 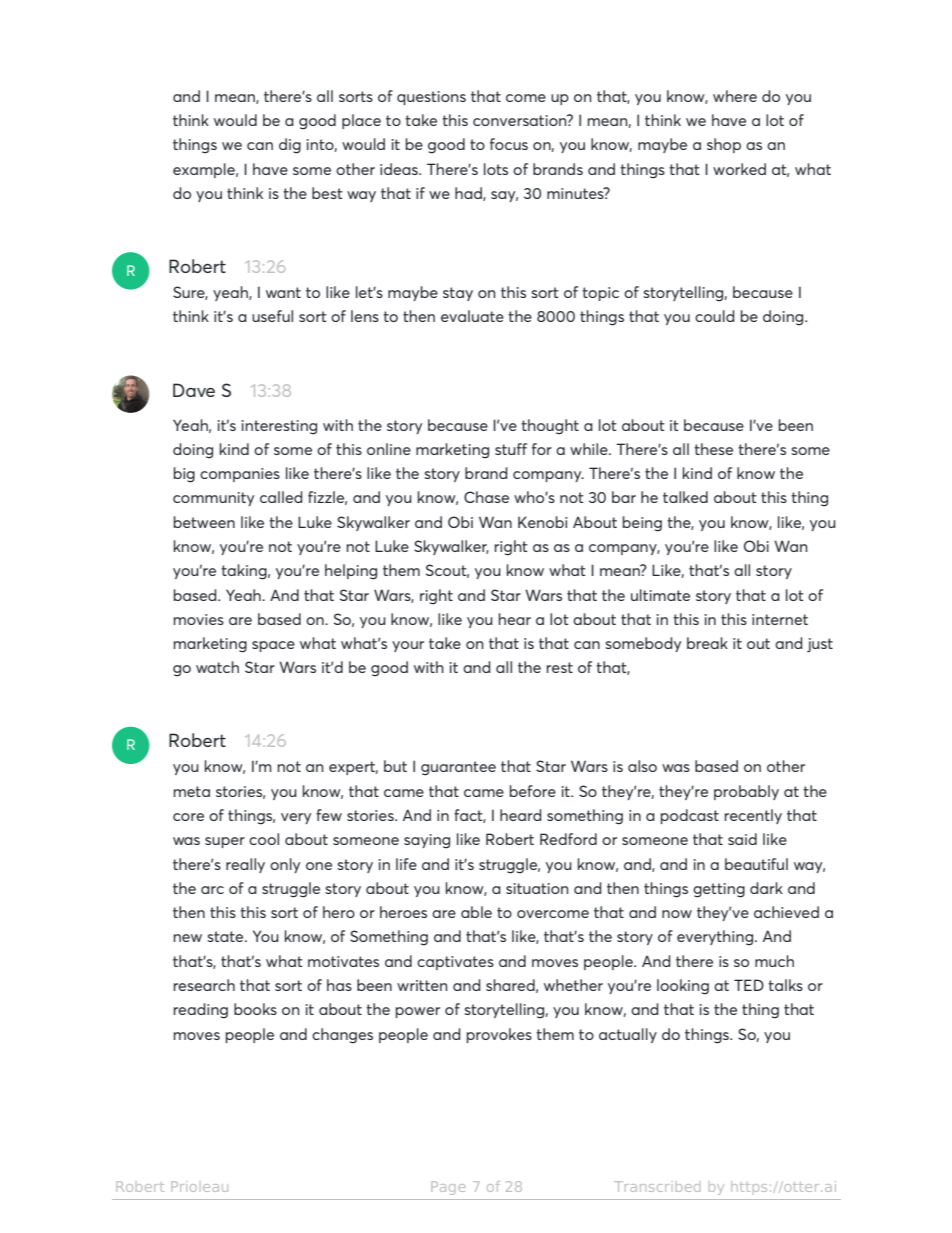 I want to click on shop, so click(x=724, y=145).
